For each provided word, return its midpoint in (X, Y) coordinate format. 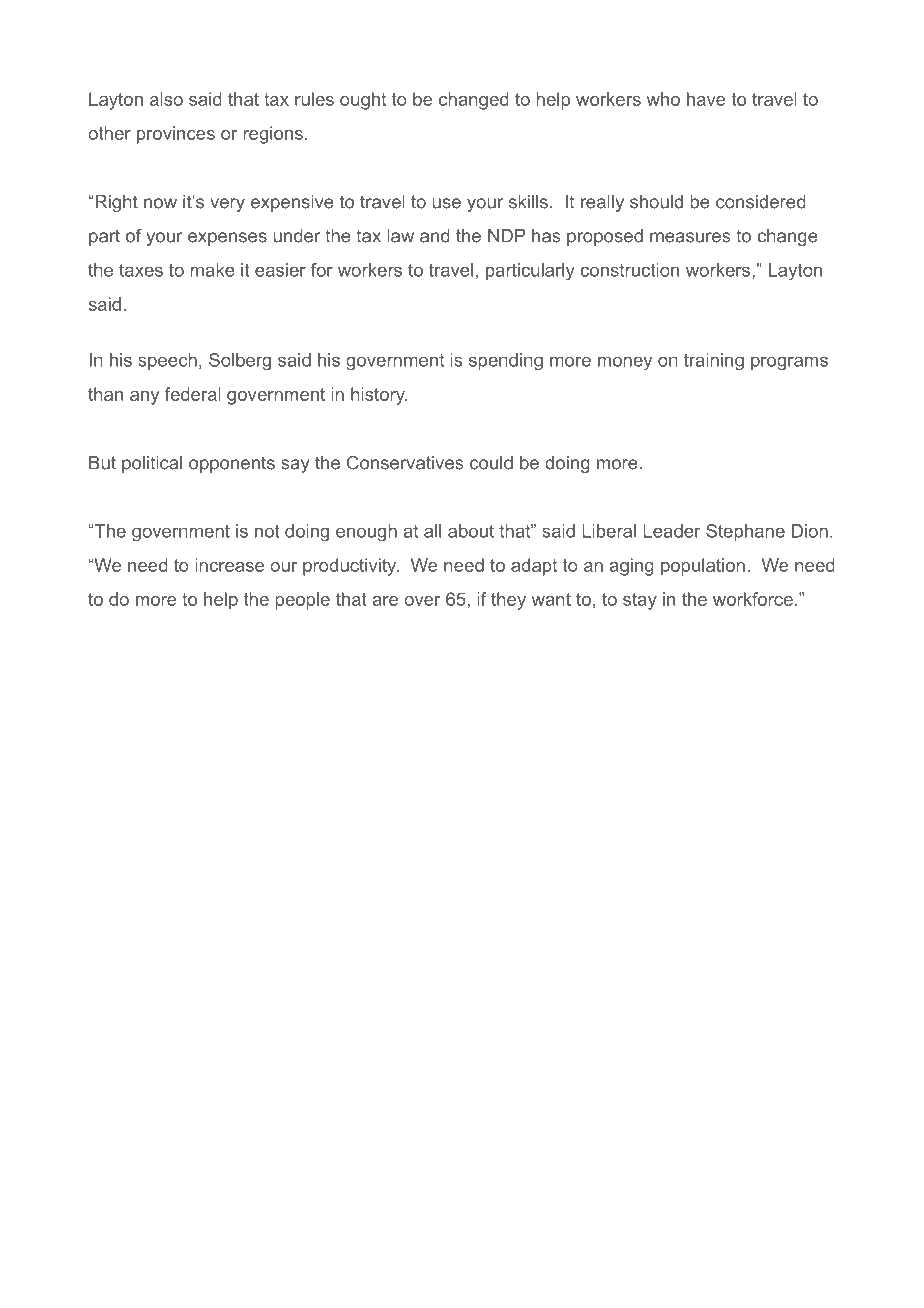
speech (167, 361)
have (706, 99)
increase (229, 565)
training (714, 362)
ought (363, 101)
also (166, 99)
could (491, 463)
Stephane (745, 532)
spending (506, 362)
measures (690, 237)
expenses (227, 239)
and (435, 236)
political (152, 464)
